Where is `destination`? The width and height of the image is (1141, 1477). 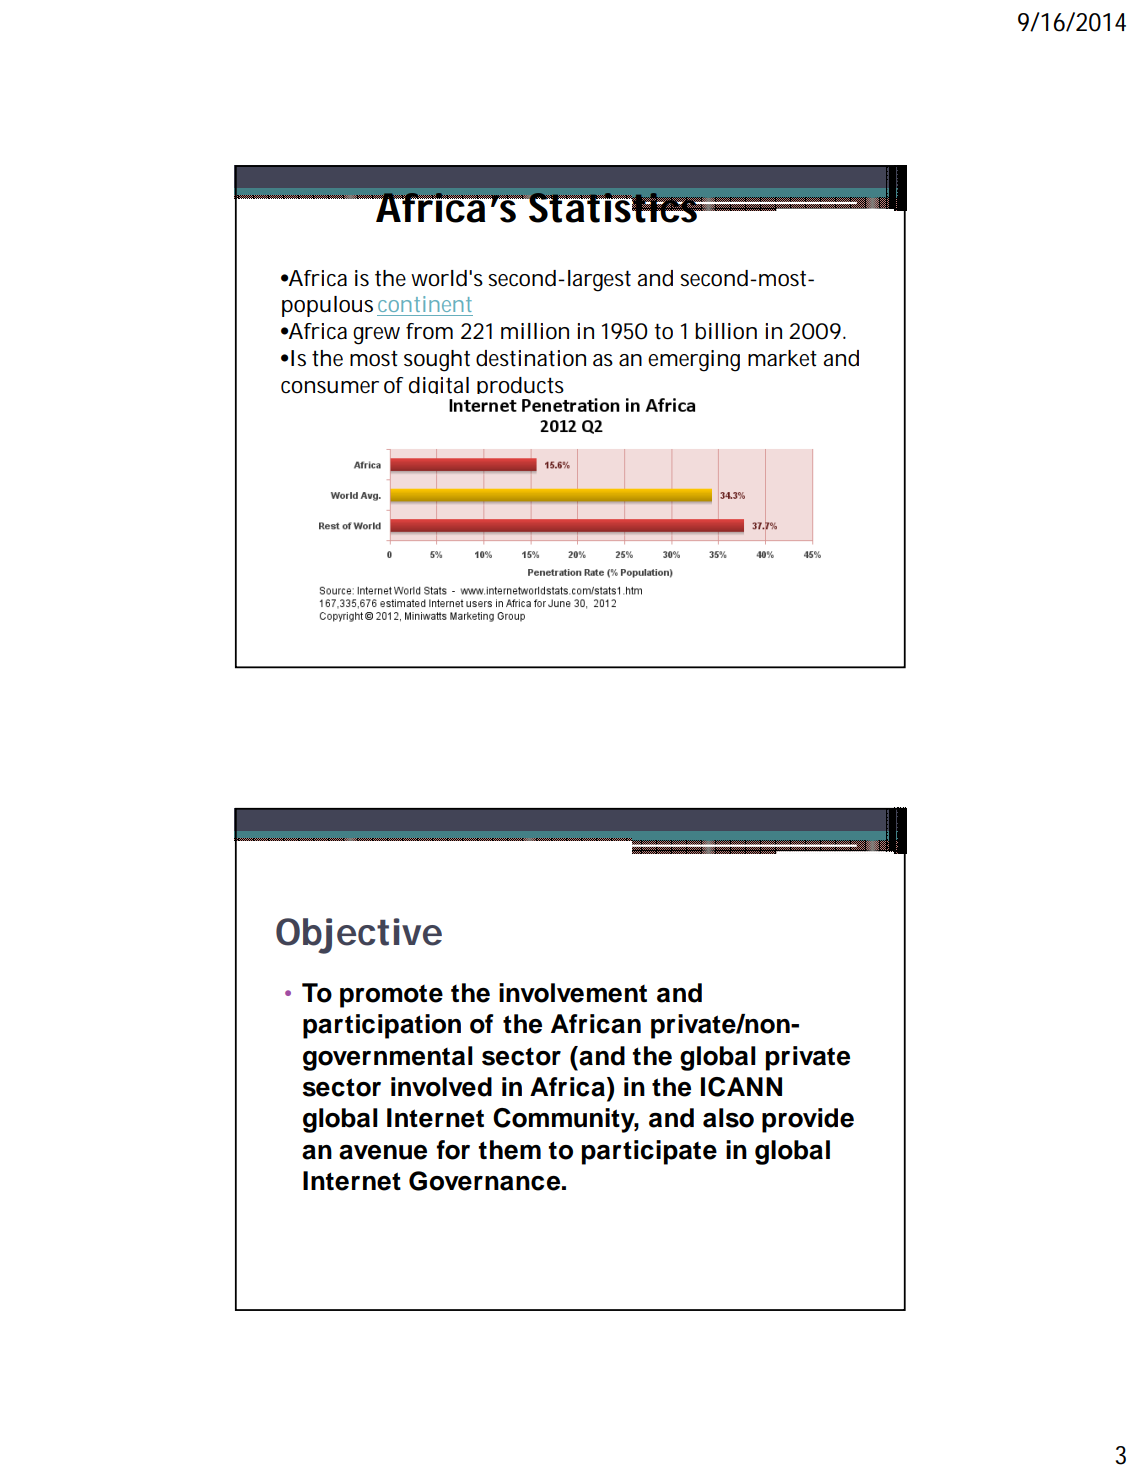 destination is located at coordinates (531, 358).
